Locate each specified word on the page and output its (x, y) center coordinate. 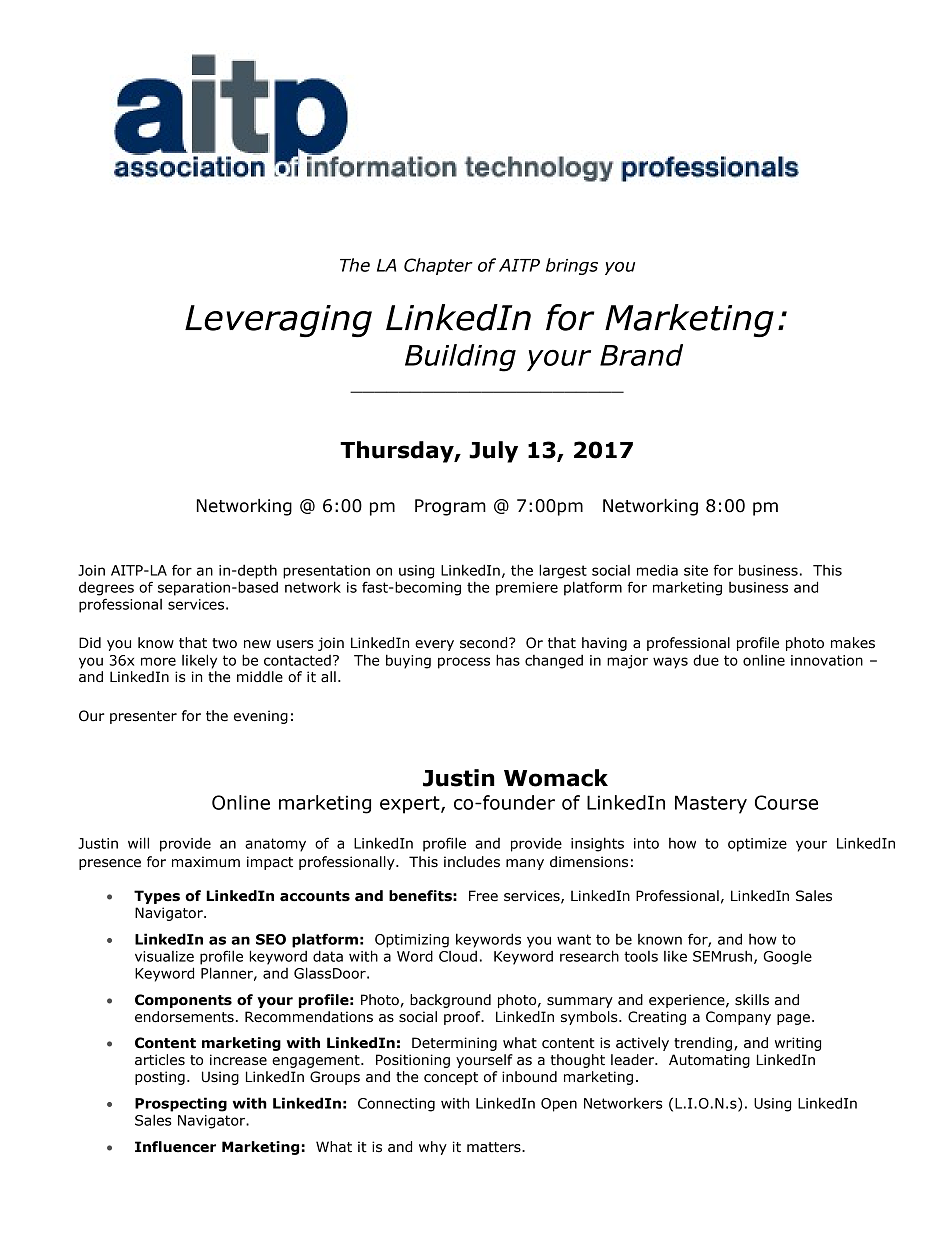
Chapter (438, 266)
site (696, 570)
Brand (641, 355)
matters (495, 1147)
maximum (206, 862)
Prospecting (181, 1104)
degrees (106, 588)
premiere (527, 589)
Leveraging (278, 321)
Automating (709, 1061)
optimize (757, 845)
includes (472, 862)
